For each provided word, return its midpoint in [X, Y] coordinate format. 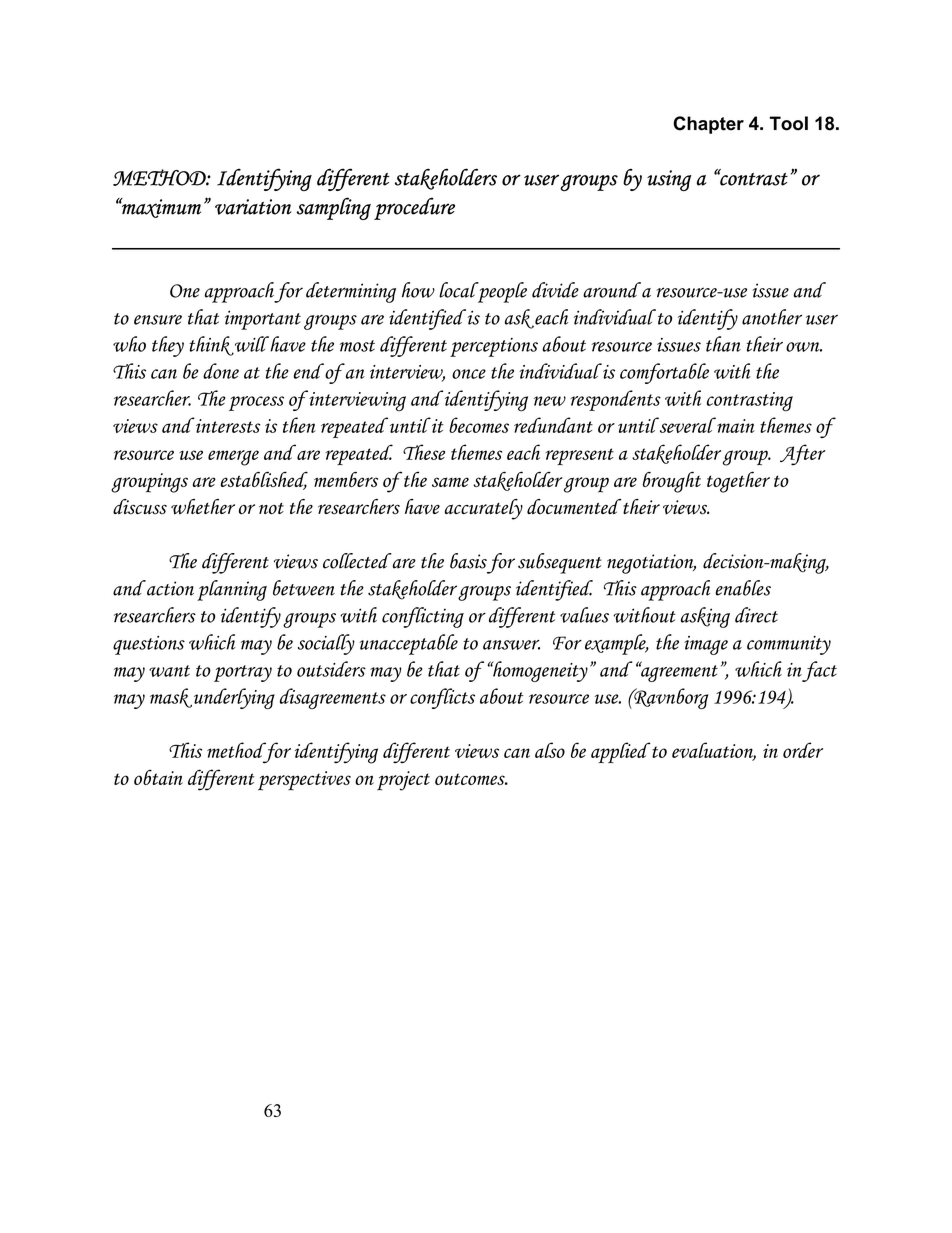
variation [253, 207]
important [263, 320]
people [501, 292]
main [735, 425]
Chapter [708, 125]
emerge [233, 458]
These [424, 452]
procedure [414, 208]
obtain [158, 777]
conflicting [423, 617]
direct [756, 615]
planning [232, 590]
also [550, 750]
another [772, 317]
